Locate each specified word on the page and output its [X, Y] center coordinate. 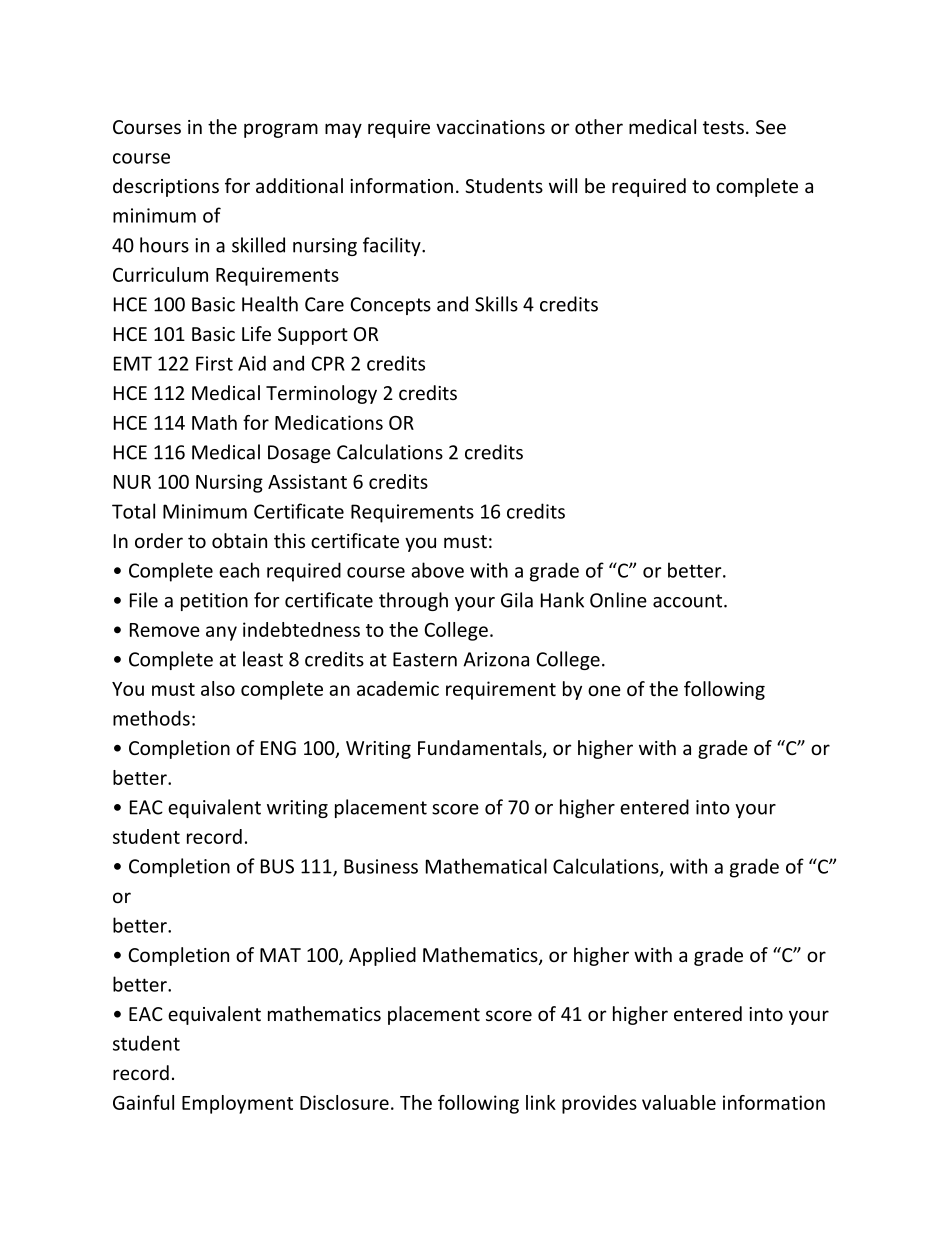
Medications [329, 422]
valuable [679, 1102]
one [604, 690]
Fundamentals [481, 749]
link [541, 1102]
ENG [278, 748]
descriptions [166, 187]
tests [723, 127]
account [689, 601]
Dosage [299, 454]
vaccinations [490, 127]
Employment [237, 1104]
